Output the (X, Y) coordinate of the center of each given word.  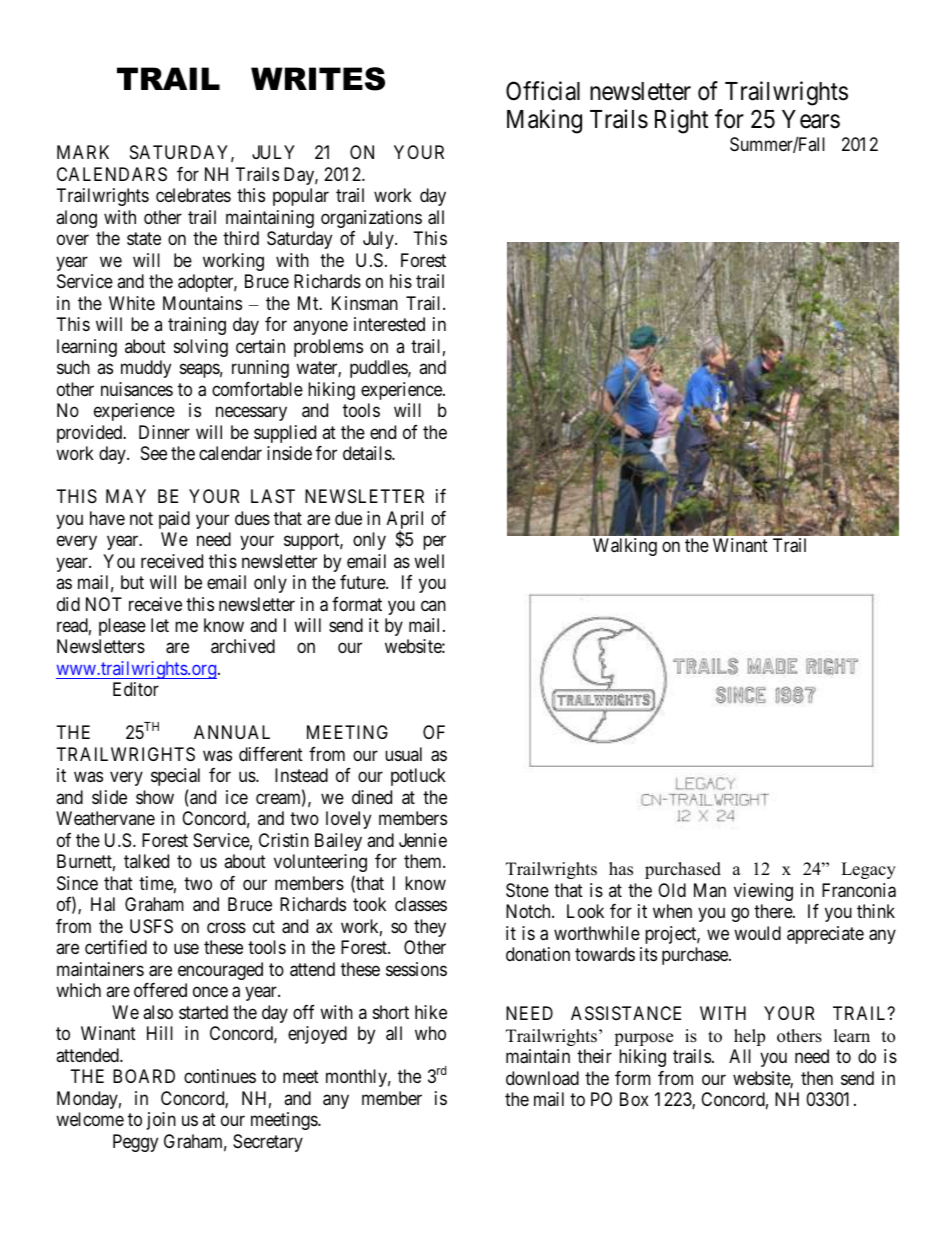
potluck (418, 777)
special (175, 777)
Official (543, 91)
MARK (83, 152)
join (161, 1121)
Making (544, 121)
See (154, 453)
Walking (625, 547)
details (368, 453)
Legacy (868, 870)
